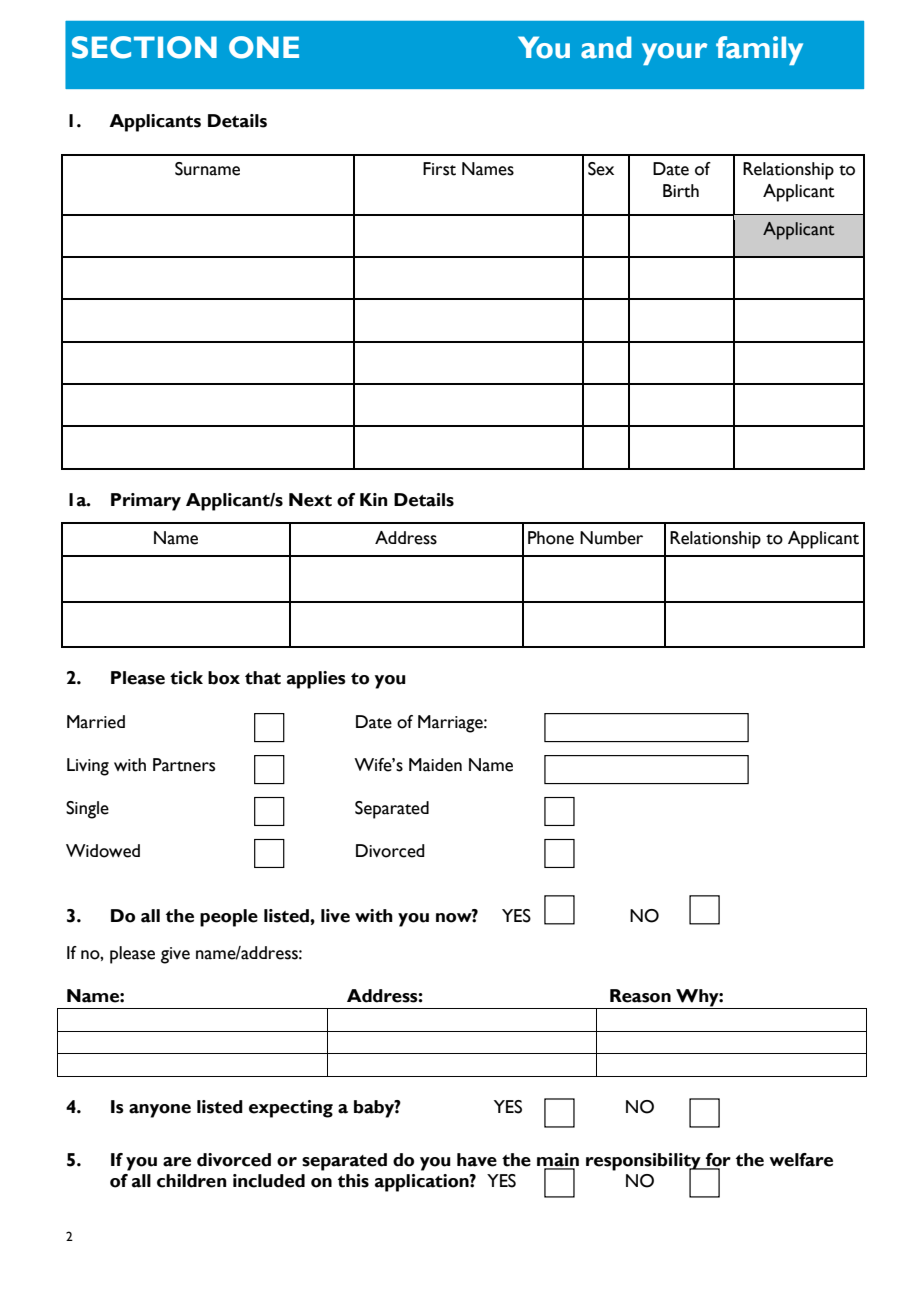 The image size is (924, 1308). Describe the element at coordinates (611, 538) in the document. I see `Number` at that location.
